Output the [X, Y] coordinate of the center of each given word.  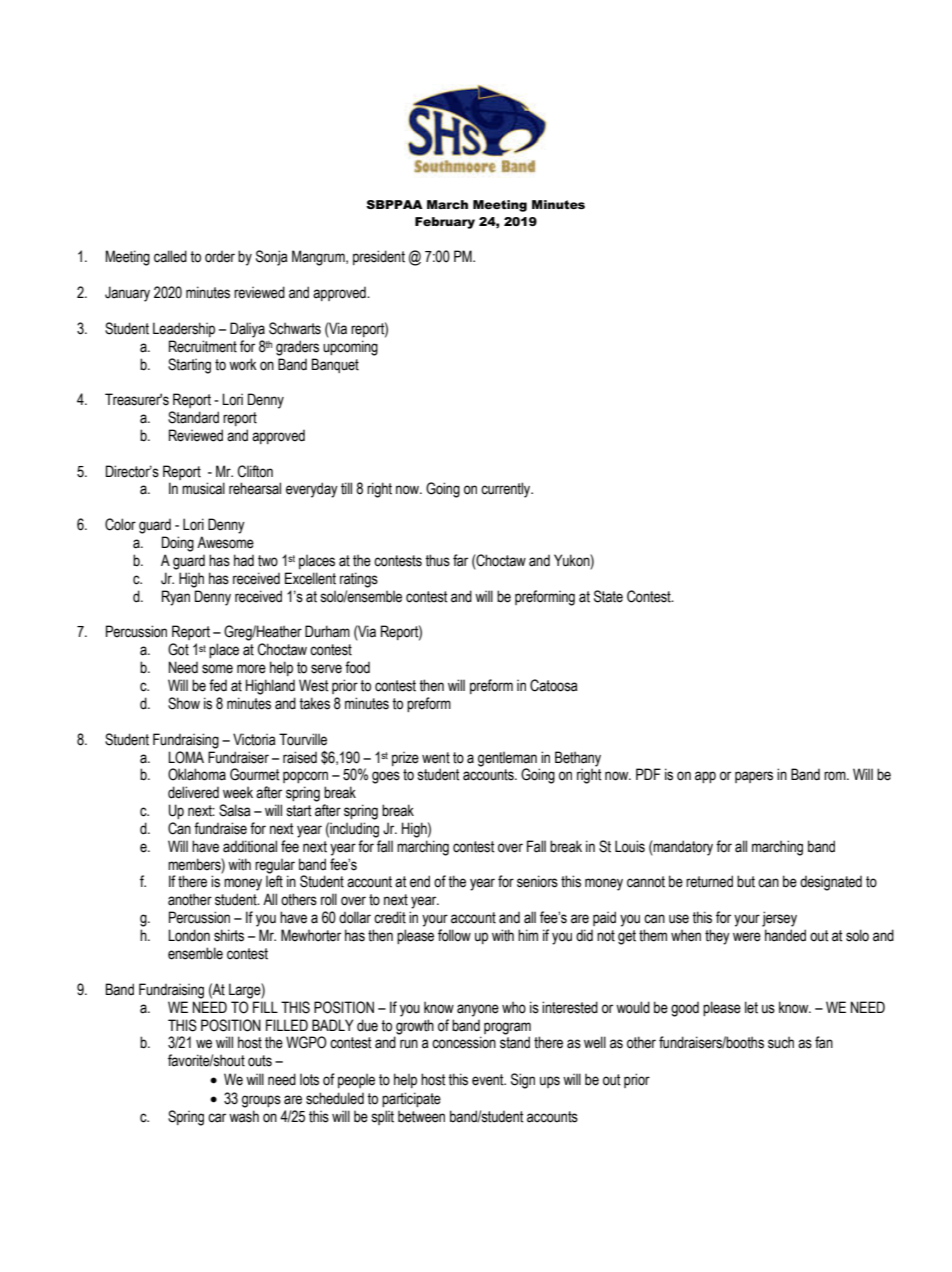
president [379, 257]
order [220, 257]
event [489, 1080]
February [445, 223]
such [781, 1042]
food [357, 667]
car [217, 1118]
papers [754, 777]
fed [218, 685]
